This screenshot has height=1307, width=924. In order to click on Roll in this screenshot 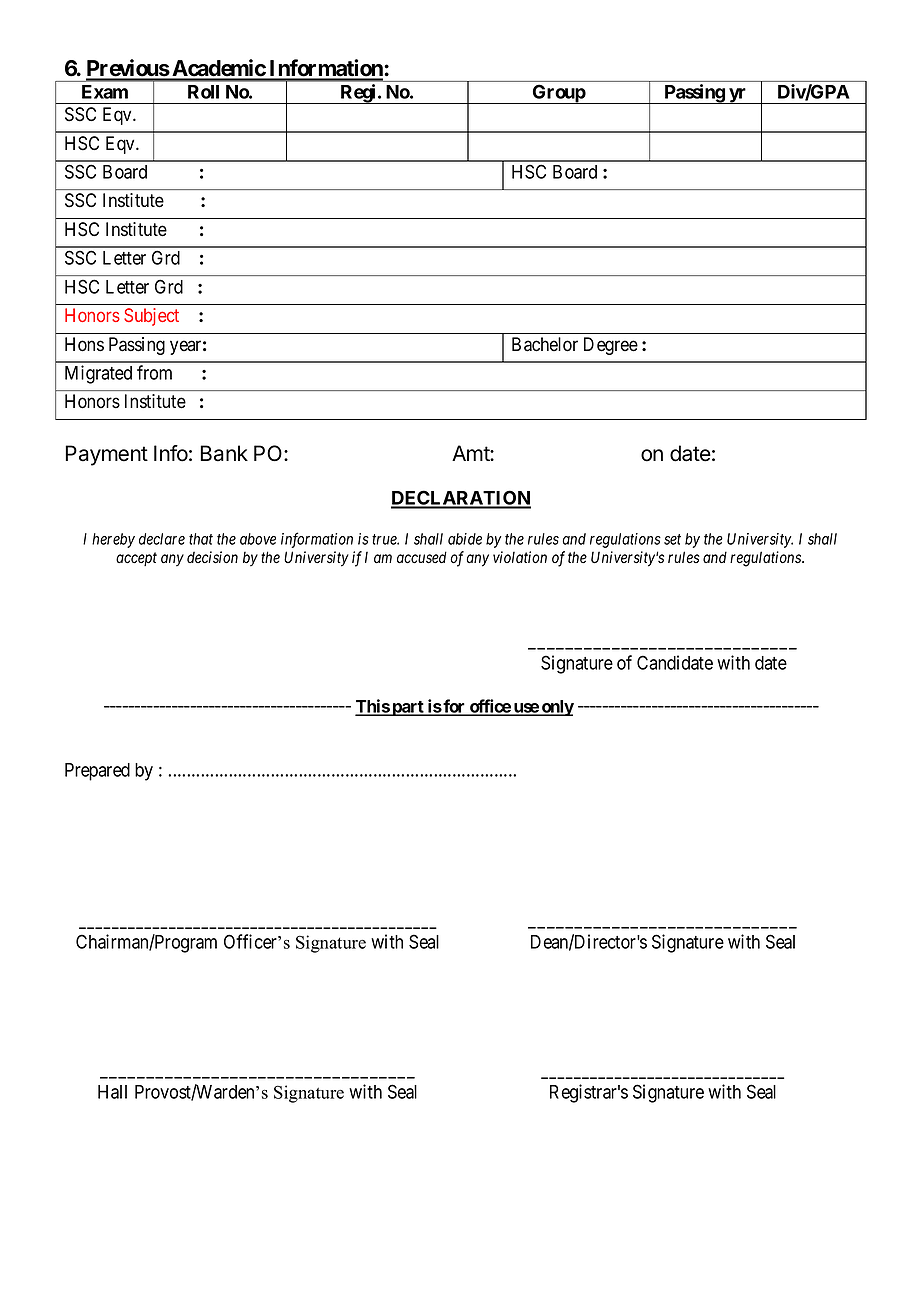, I will do `click(203, 92)`.
